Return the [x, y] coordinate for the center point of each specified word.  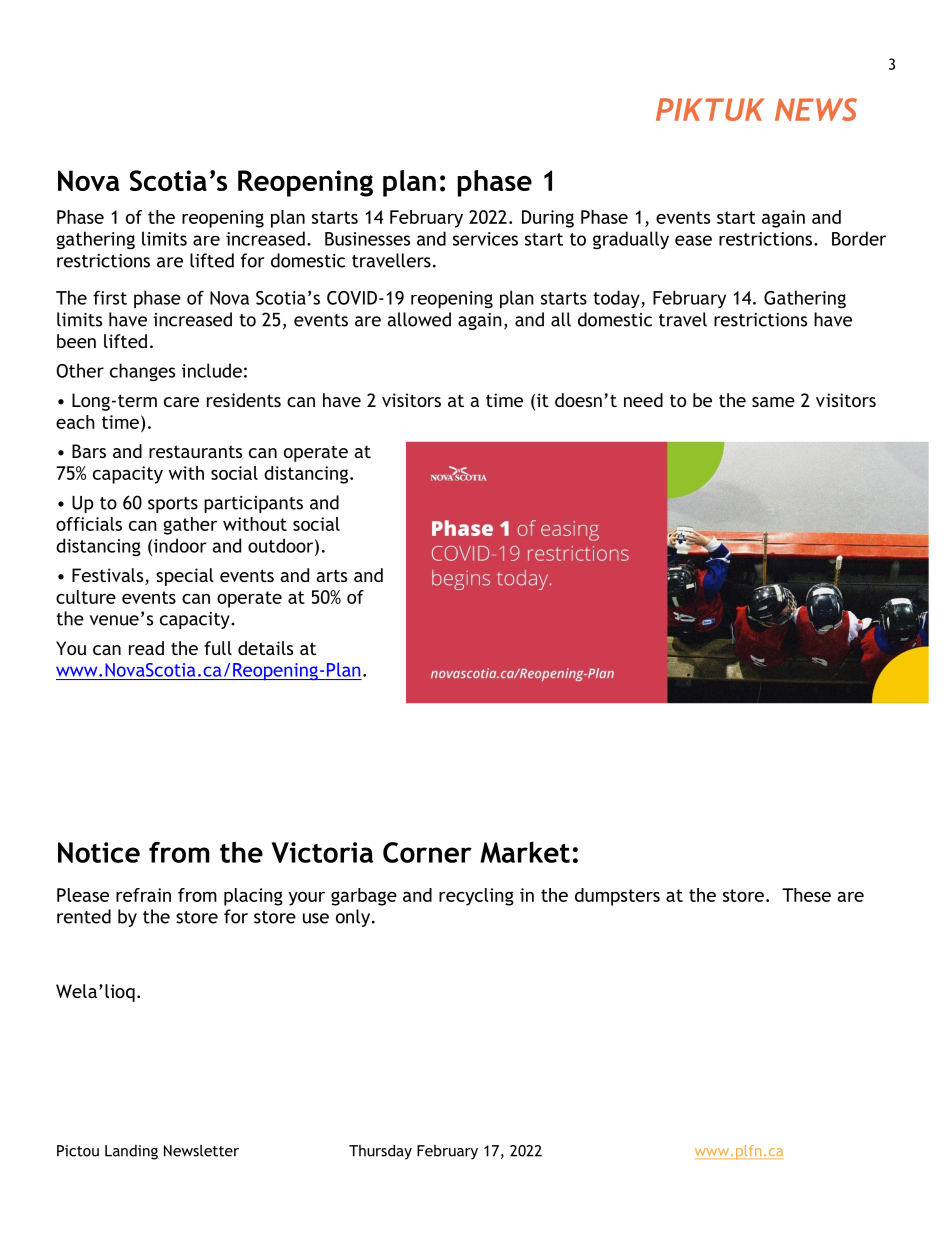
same [773, 402]
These [806, 895]
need [643, 400]
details [265, 648]
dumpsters [617, 897]
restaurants [195, 451]
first [110, 297]
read [146, 648]
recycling [476, 897]
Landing [131, 1152]
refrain [143, 895]
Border [859, 238]
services [485, 239]
